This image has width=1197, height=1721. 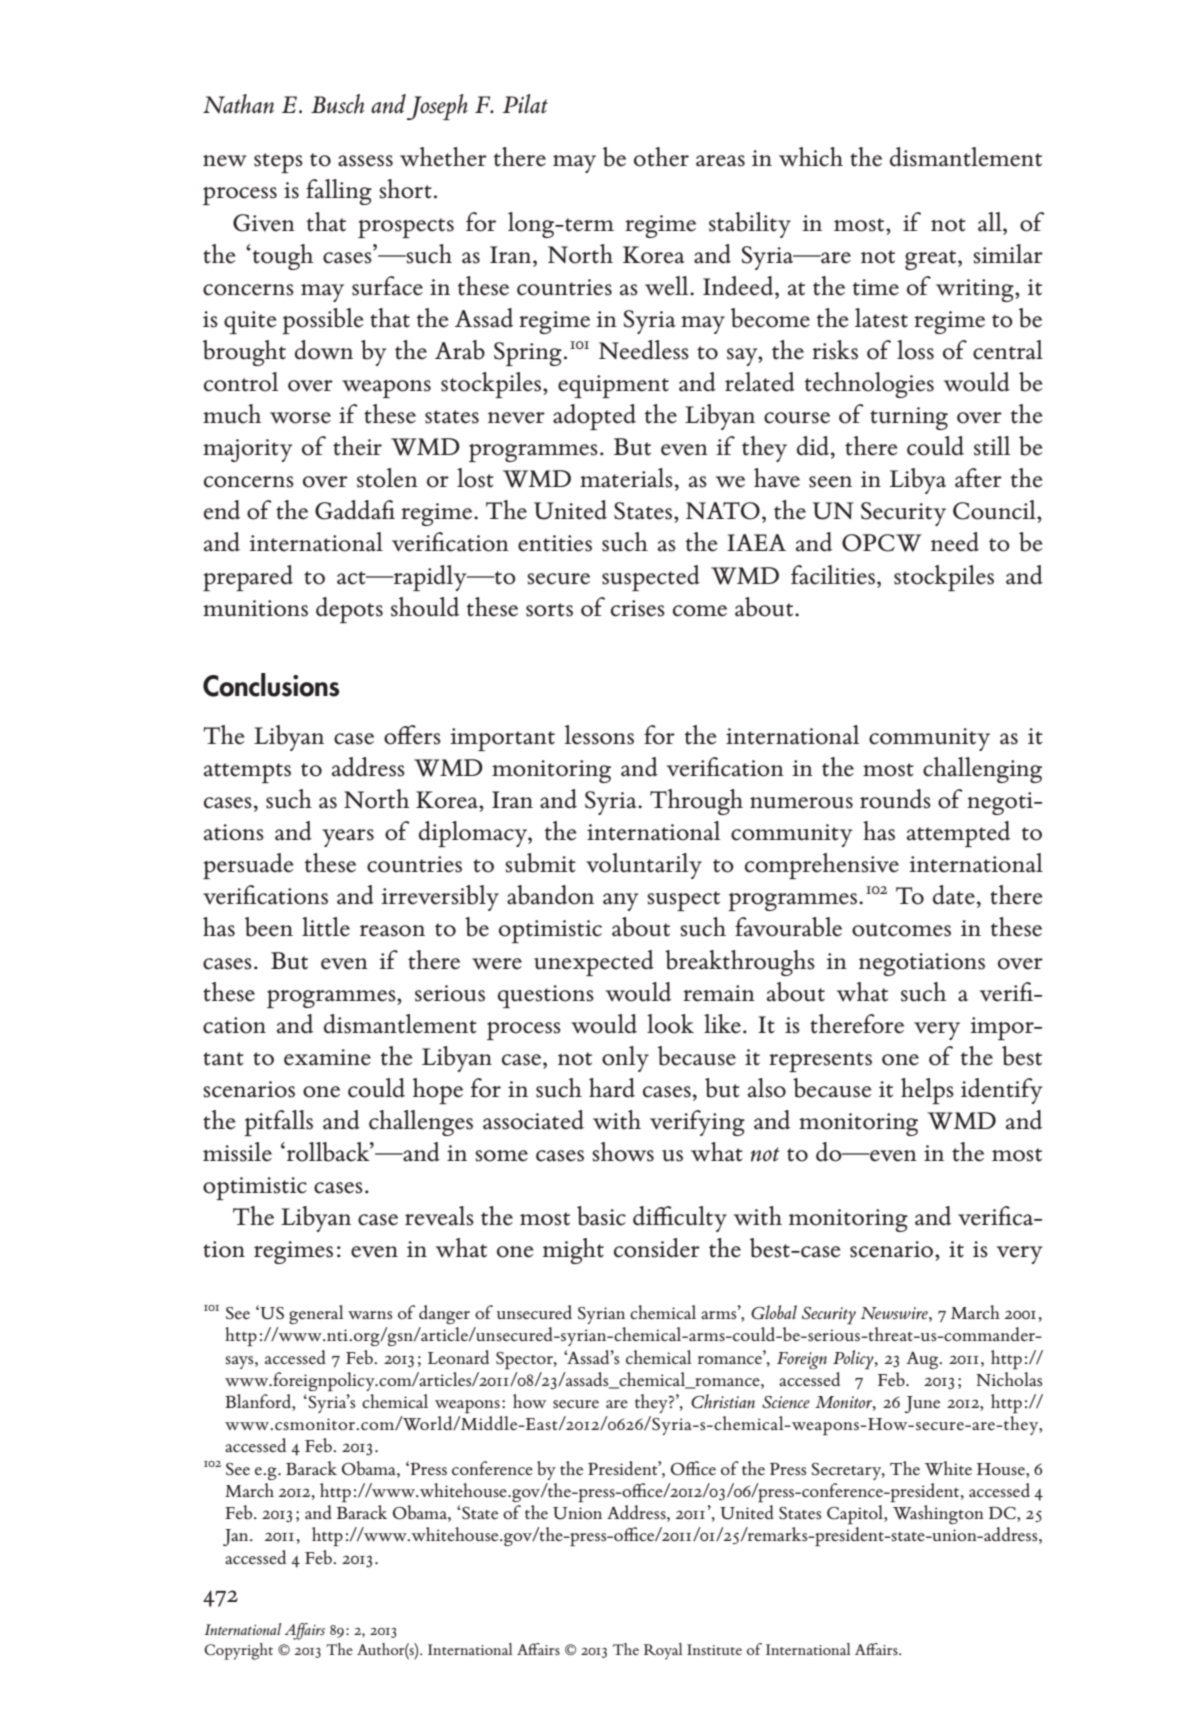 I want to click on Aug, so click(x=923, y=1360).
